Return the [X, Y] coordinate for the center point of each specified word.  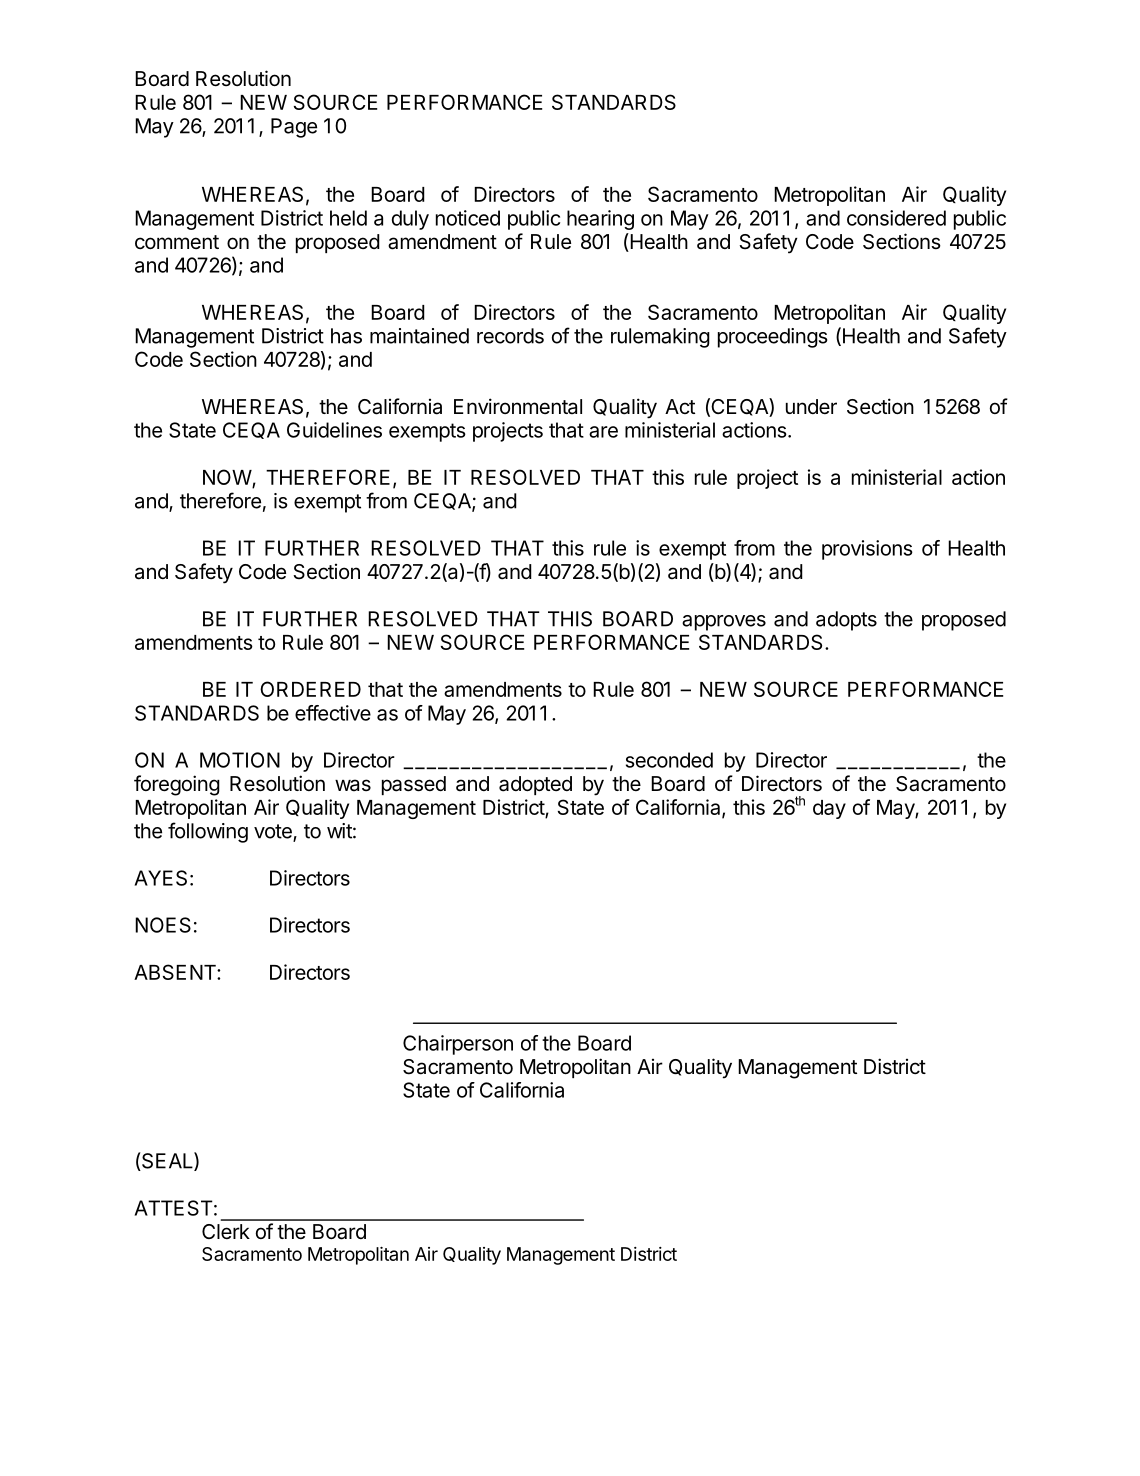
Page [294, 128]
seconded [669, 760]
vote [274, 832]
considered [896, 218]
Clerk [226, 1231]
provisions [867, 550]
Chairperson [458, 1045]
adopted [535, 785]
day [829, 809]
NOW [228, 478]
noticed [468, 218]
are [603, 432]
